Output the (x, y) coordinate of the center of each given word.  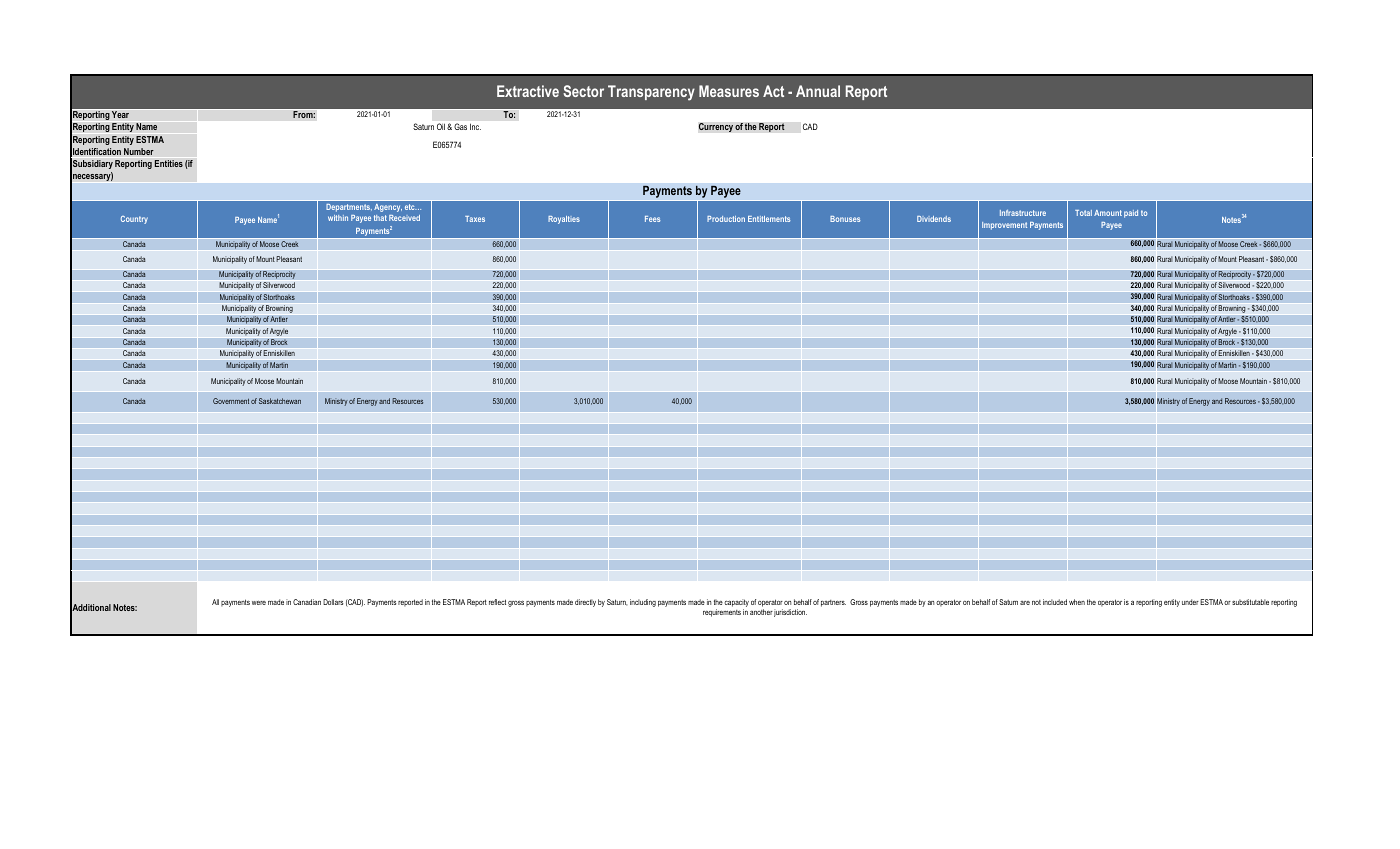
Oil (441, 126)
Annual (818, 91)
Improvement (1004, 226)
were (259, 603)
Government (231, 401)
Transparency (651, 93)
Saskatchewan (280, 401)
